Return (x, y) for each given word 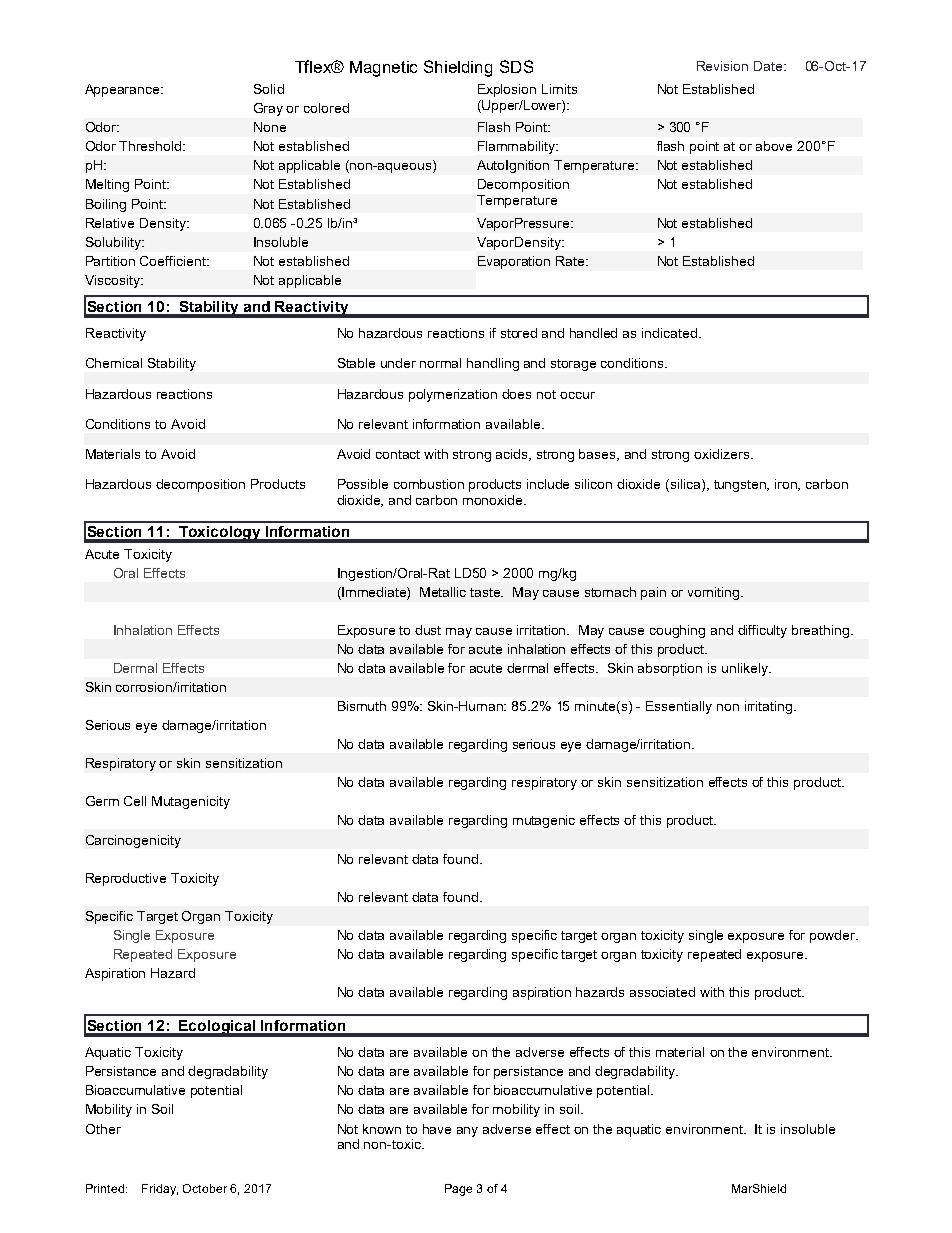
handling (493, 364)
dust (428, 630)
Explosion (507, 90)
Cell (135, 801)
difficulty (762, 631)
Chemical (114, 363)
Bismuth (362, 706)
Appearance (123, 90)
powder (834, 936)
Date (769, 66)
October (205, 1188)
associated (662, 992)
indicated (669, 333)
